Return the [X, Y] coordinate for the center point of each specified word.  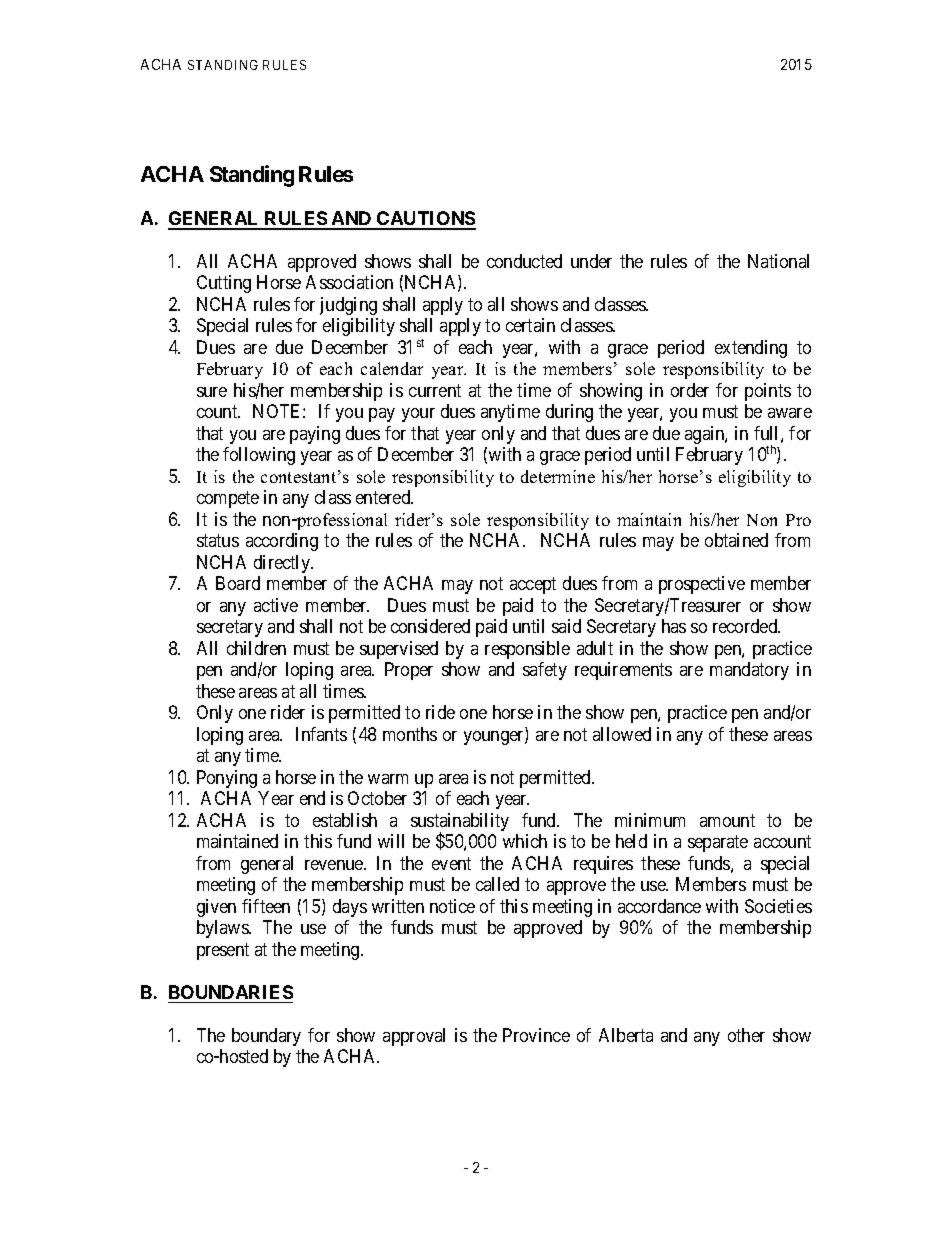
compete [228, 500]
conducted [524, 261]
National [778, 261]
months [410, 734]
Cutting [224, 284]
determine [558, 476]
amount [727, 820]
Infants [321, 734]
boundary [266, 1037]
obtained [736, 540]
